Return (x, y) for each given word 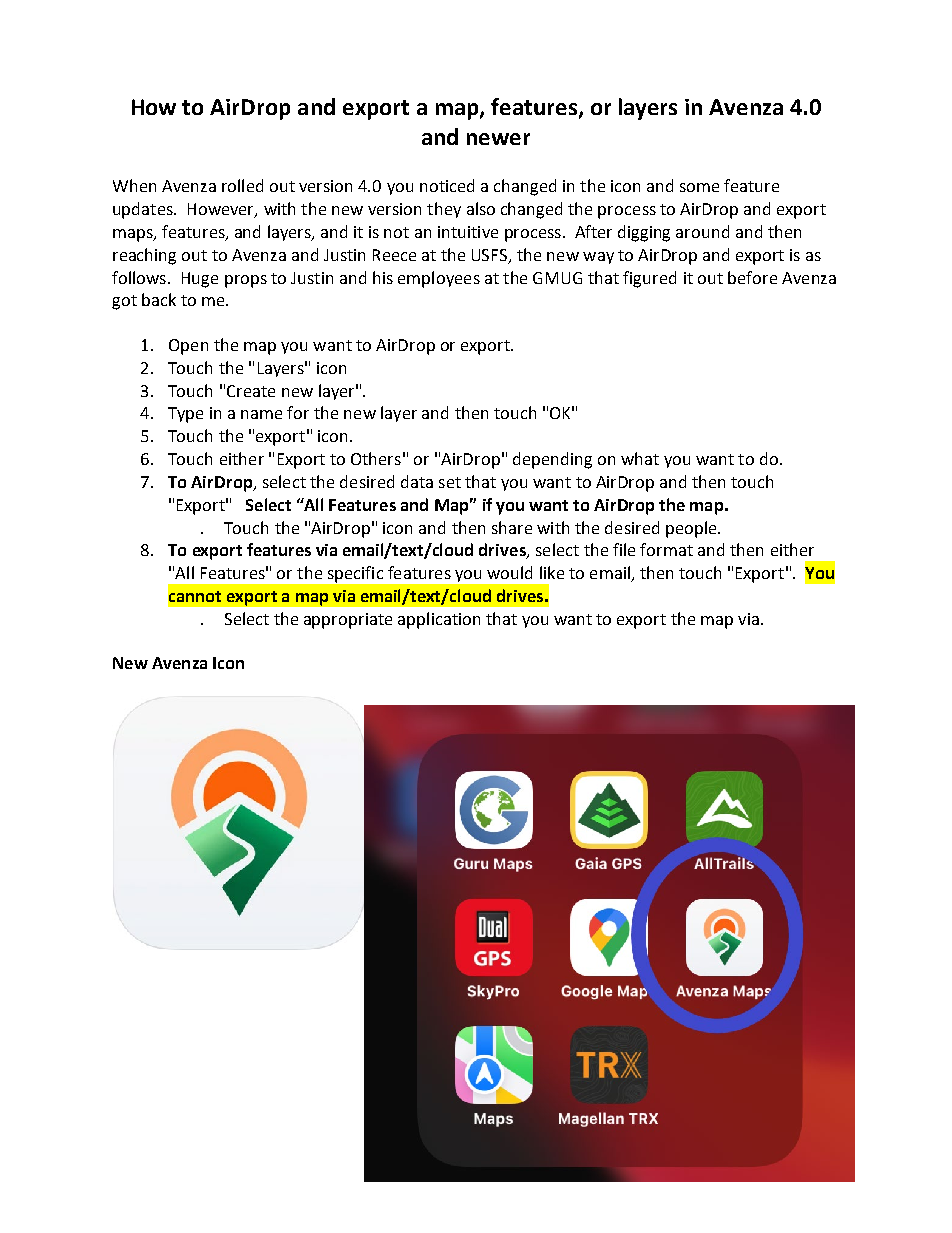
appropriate (348, 621)
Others (376, 458)
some (699, 187)
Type (185, 415)
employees (439, 279)
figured (649, 279)
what (640, 458)
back (159, 299)
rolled (242, 185)
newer (498, 139)
